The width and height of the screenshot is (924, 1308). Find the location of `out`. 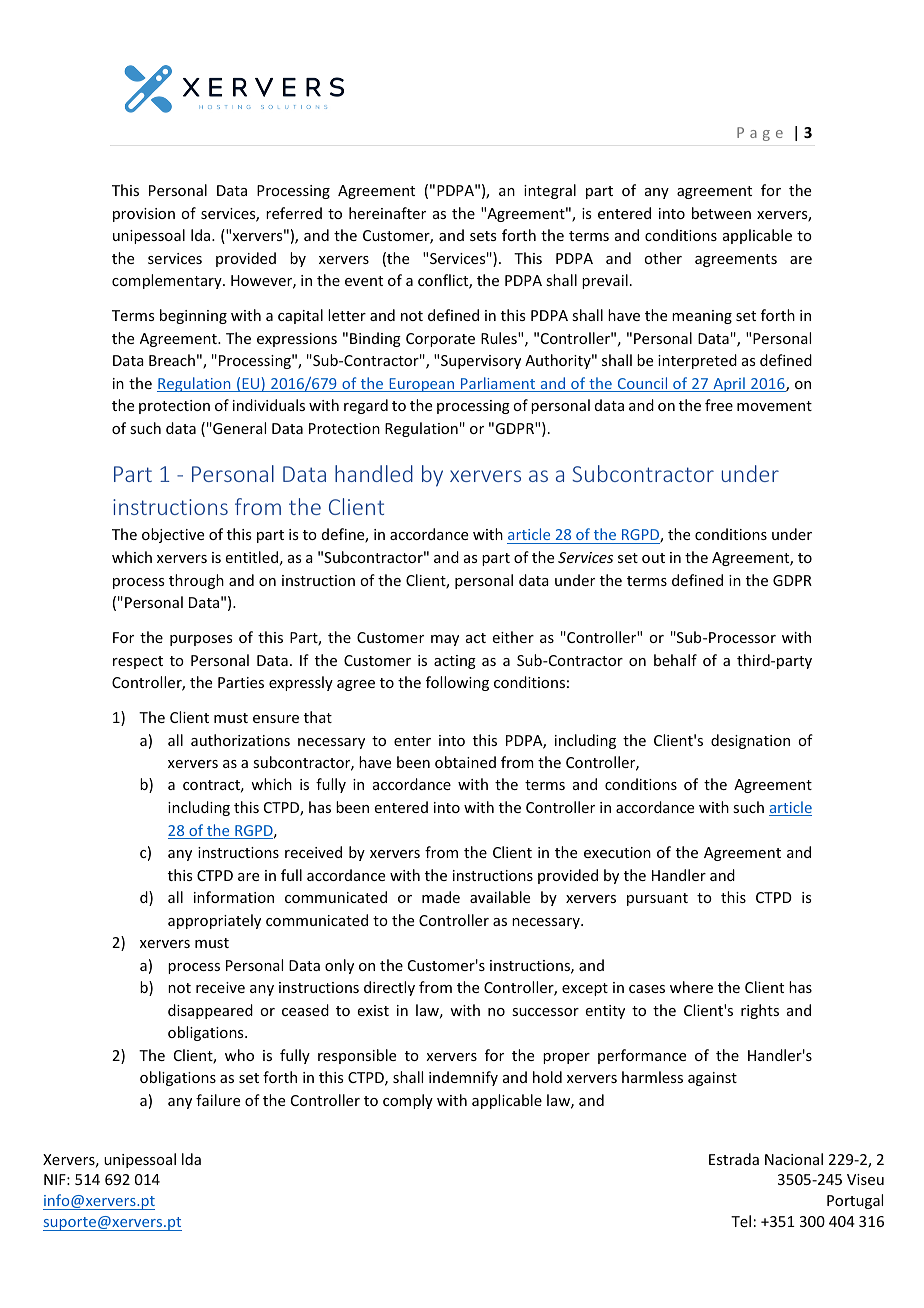

out is located at coordinates (653, 558).
